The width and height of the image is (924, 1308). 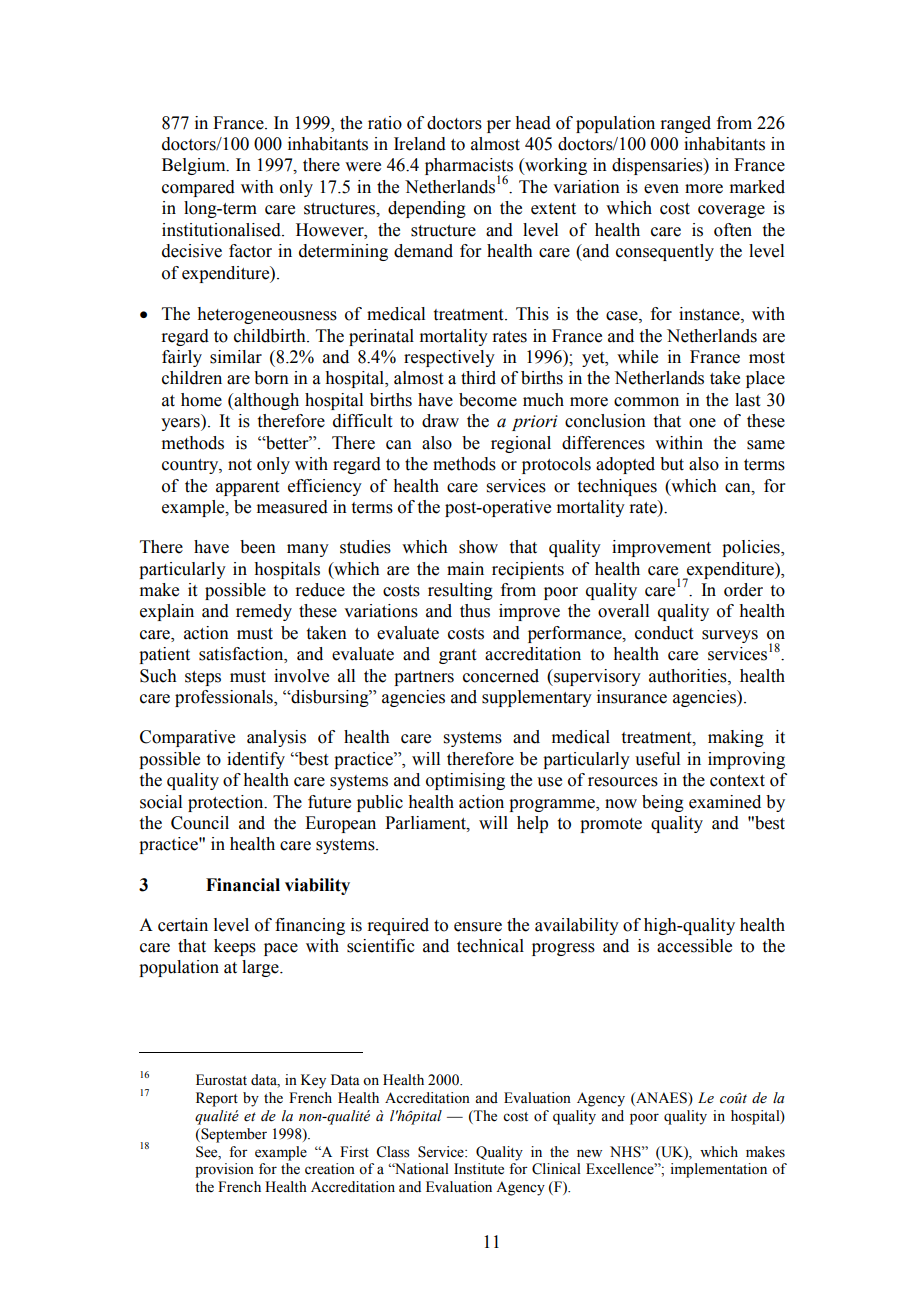 What do you see at coordinates (469, 168) in the image?
I see `pharmacists` at bounding box center [469, 168].
